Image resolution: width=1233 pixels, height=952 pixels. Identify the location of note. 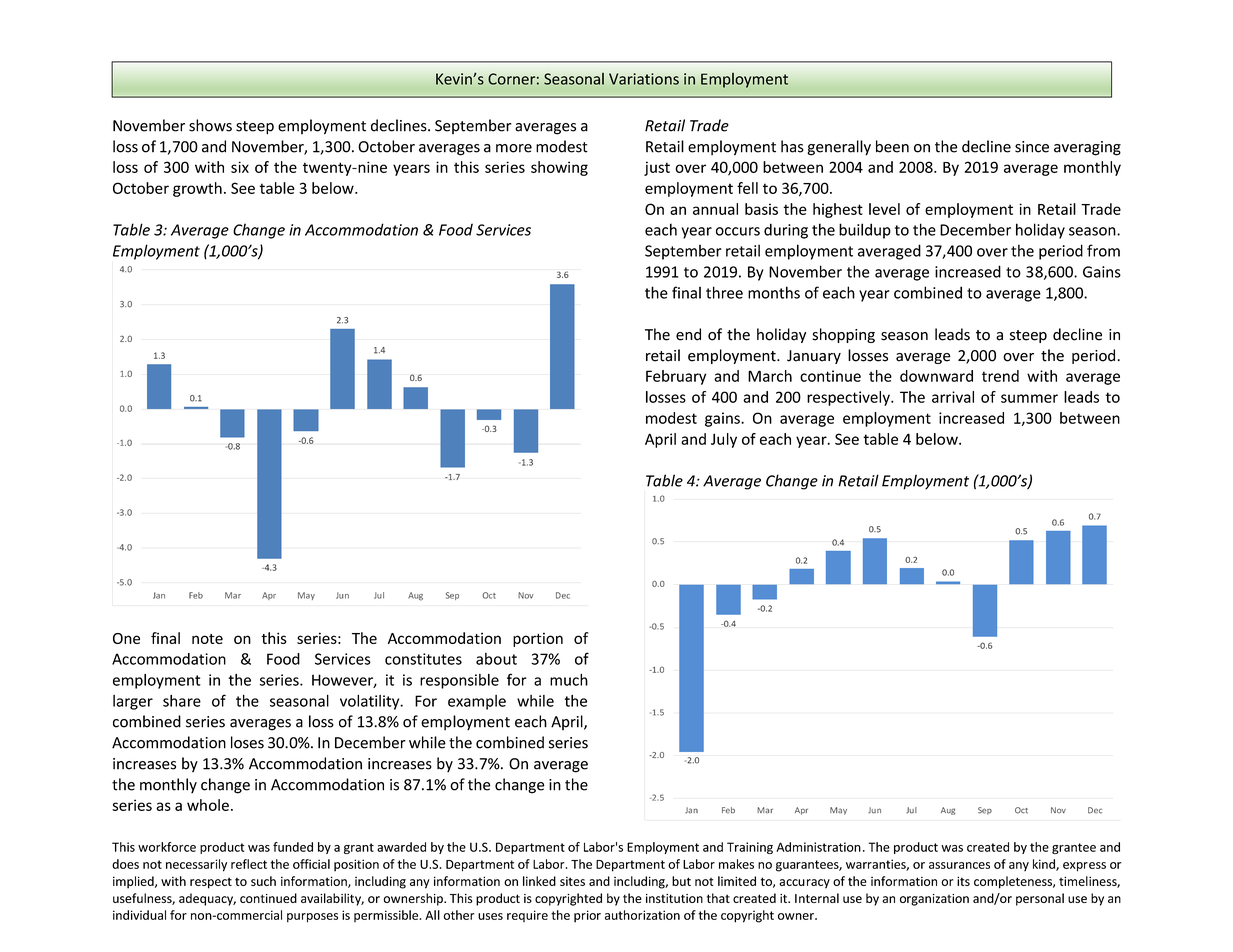
(207, 639).
